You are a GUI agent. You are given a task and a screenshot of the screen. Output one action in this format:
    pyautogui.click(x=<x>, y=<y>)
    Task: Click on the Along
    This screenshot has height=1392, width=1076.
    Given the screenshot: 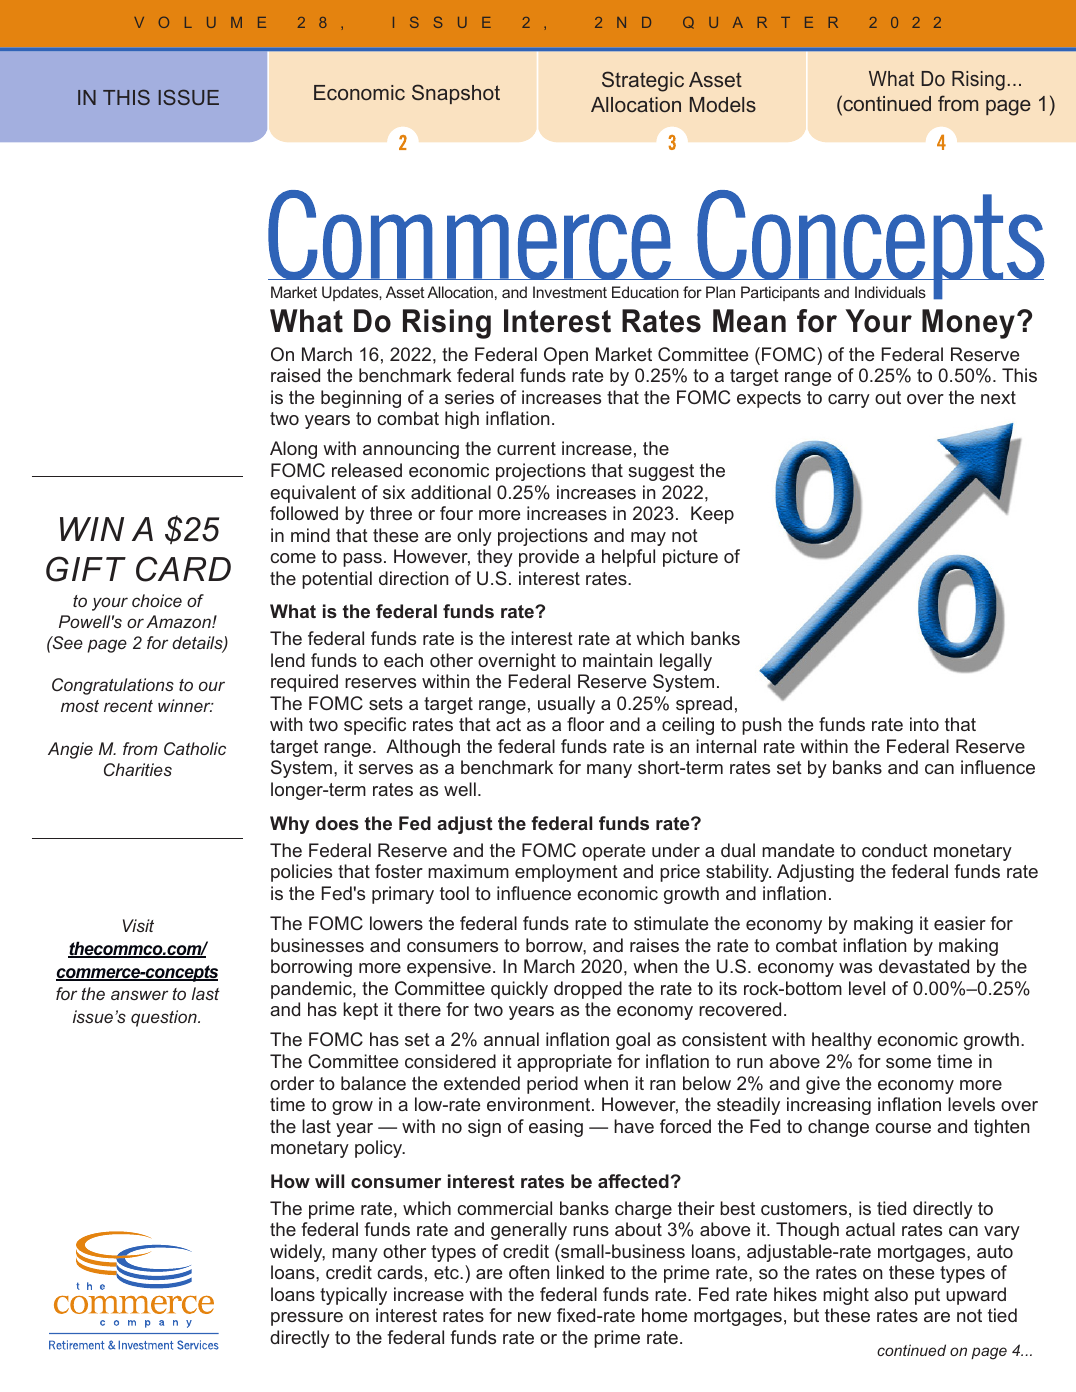 What is the action you would take?
    pyautogui.click(x=293, y=450)
